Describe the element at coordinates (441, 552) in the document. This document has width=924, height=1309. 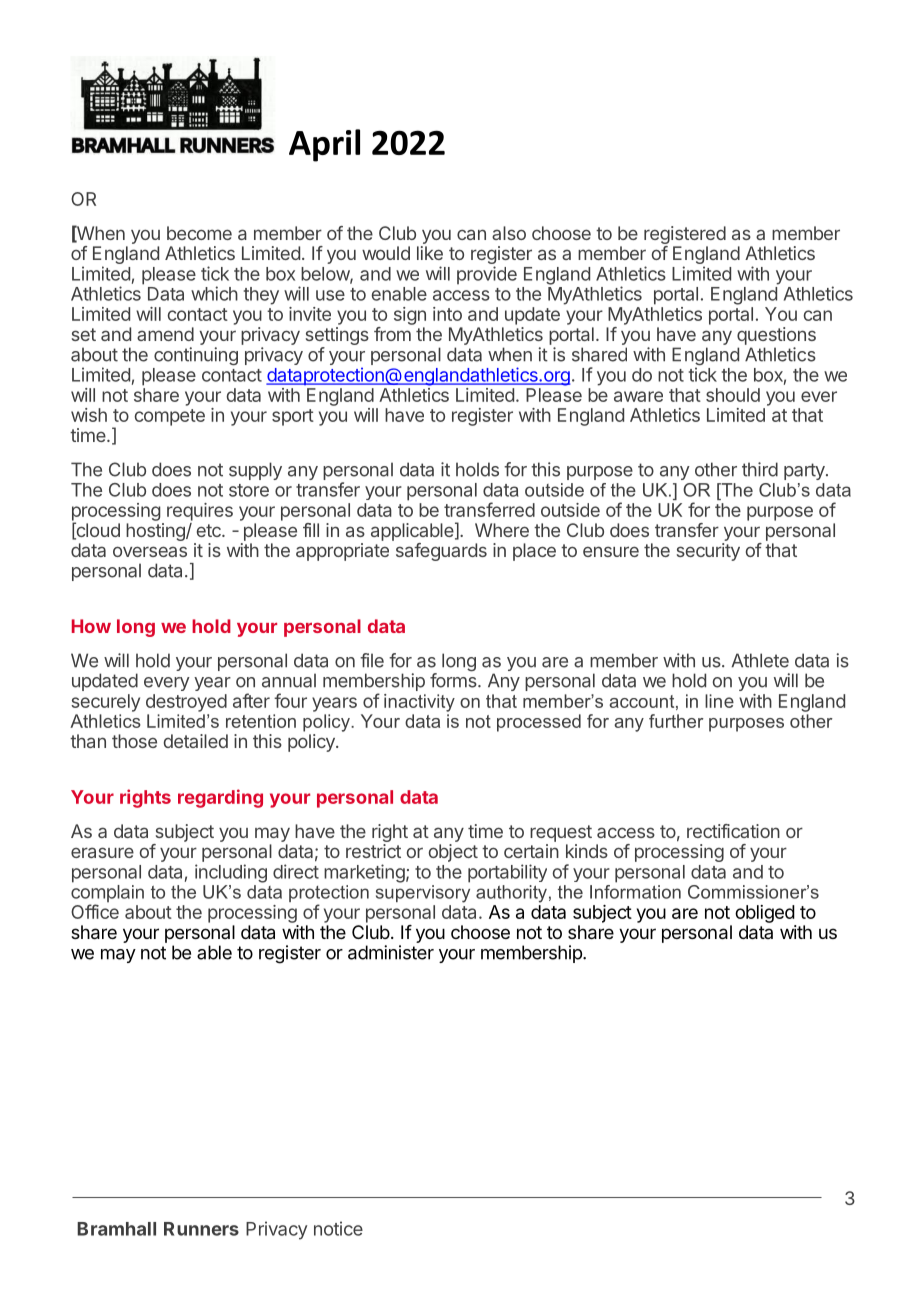
I see `safeguards` at that location.
